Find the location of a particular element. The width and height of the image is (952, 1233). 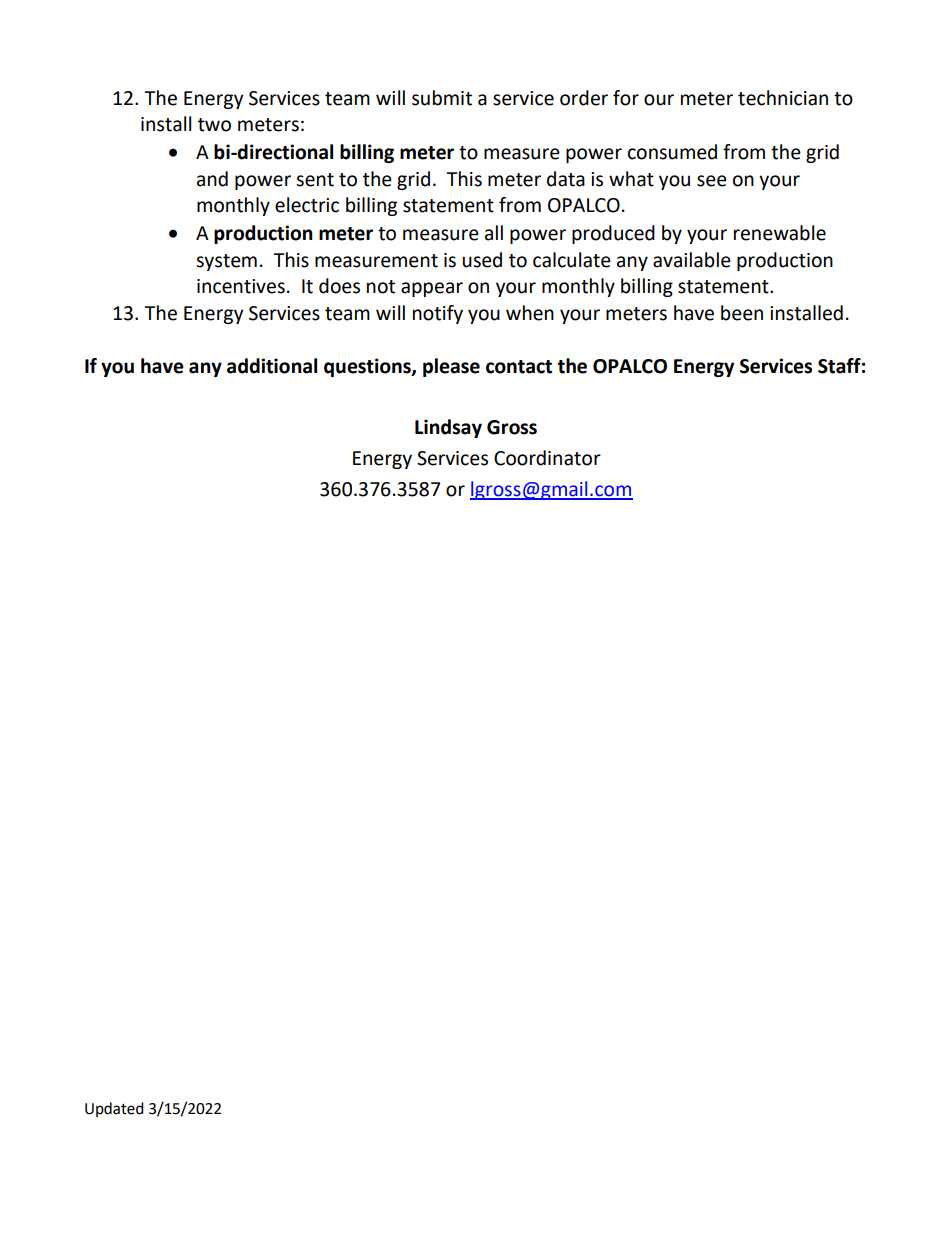

submit is located at coordinates (442, 98).
